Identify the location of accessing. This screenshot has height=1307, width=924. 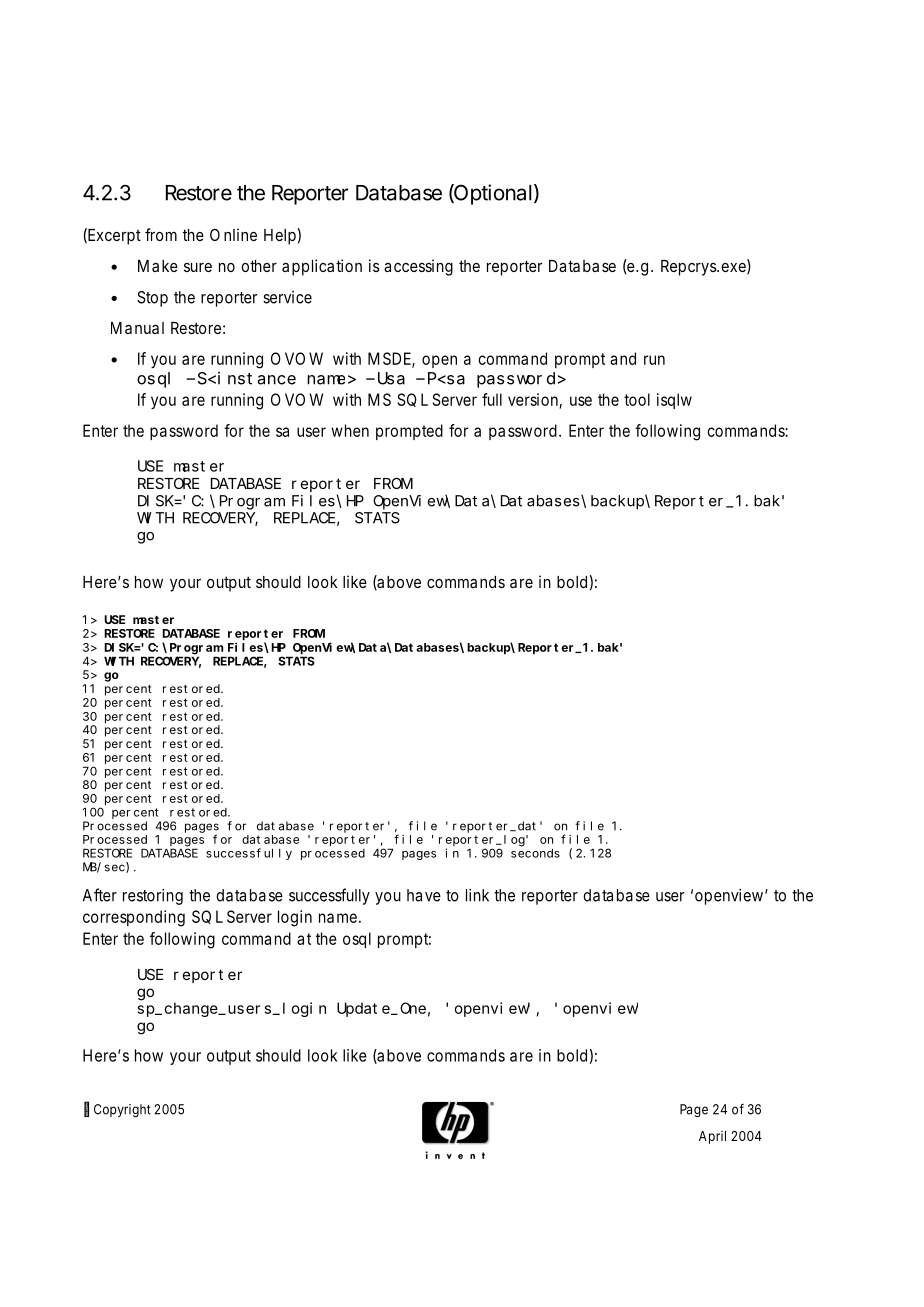
(418, 267).
